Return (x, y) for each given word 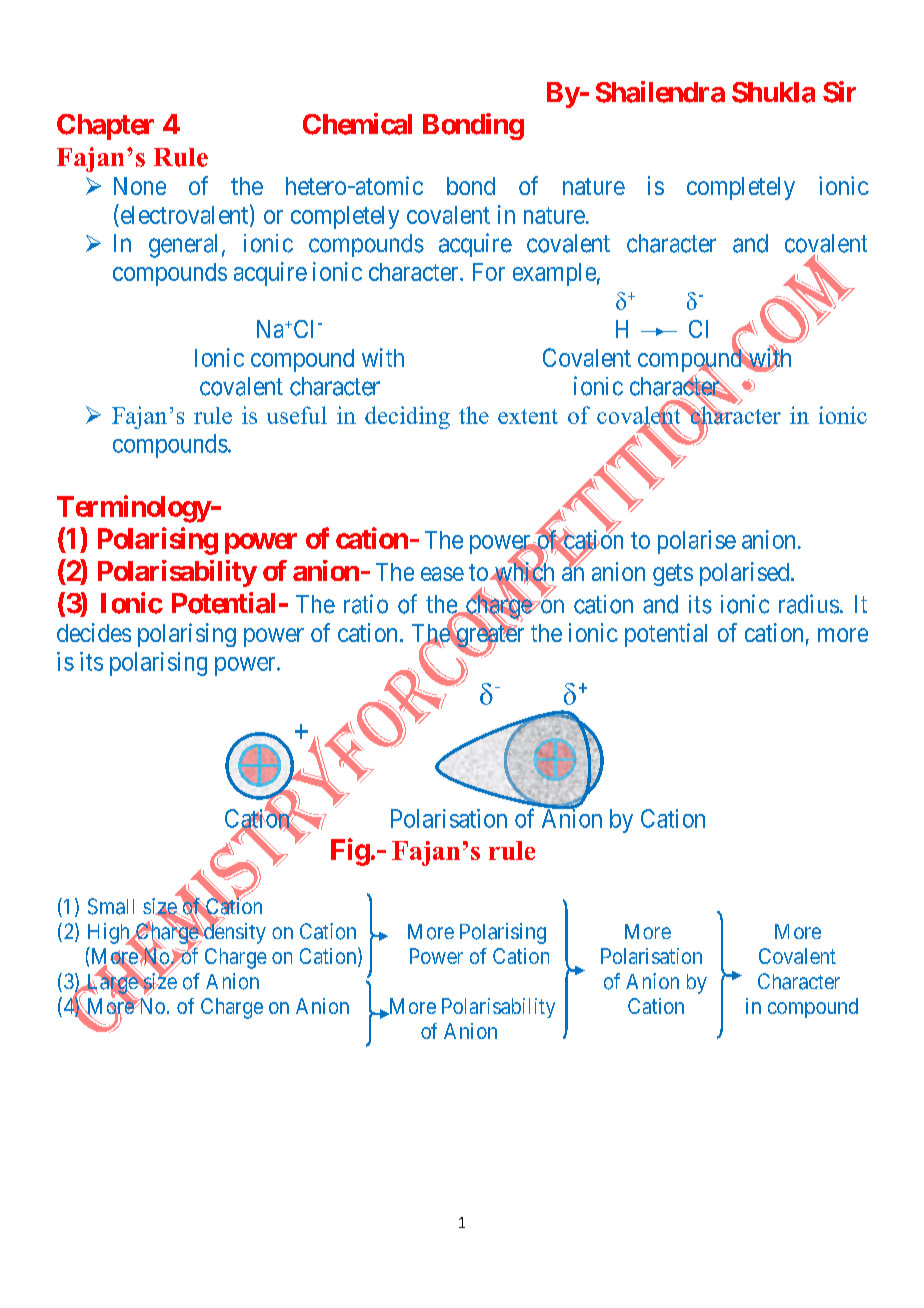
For (489, 272)
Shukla (773, 92)
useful (297, 415)
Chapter (105, 127)
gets (673, 575)
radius (809, 604)
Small (111, 906)
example (554, 274)
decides (94, 632)
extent (528, 416)
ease (442, 574)
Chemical (357, 124)
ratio (366, 604)
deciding (407, 417)
